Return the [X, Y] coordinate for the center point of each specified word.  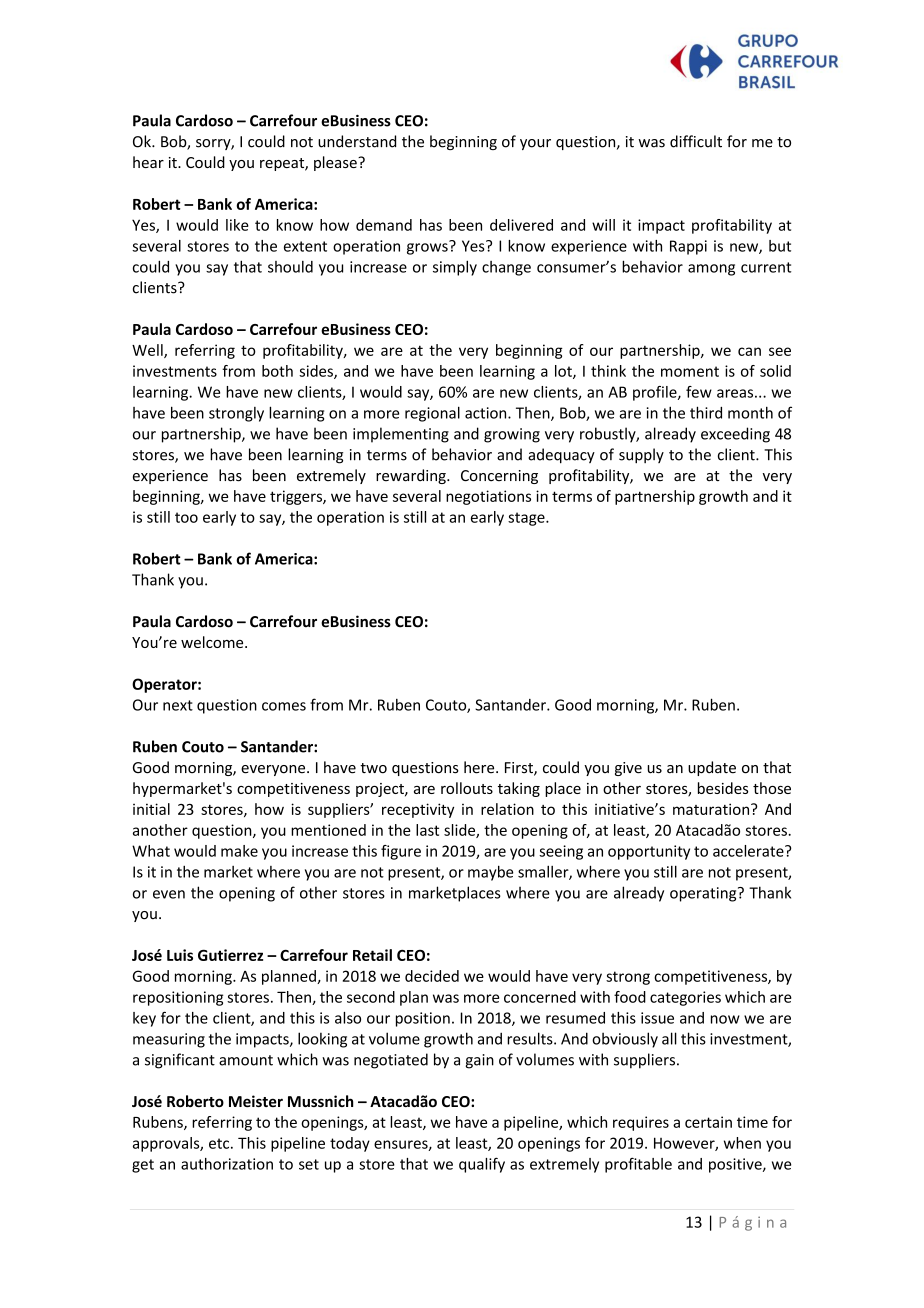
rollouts [467, 788]
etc [220, 1143]
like [237, 225]
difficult [696, 141]
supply [641, 456]
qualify [482, 1165]
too [186, 517]
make [239, 851]
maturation [712, 809]
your [535, 144]
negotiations [488, 497]
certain [708, 1122]
